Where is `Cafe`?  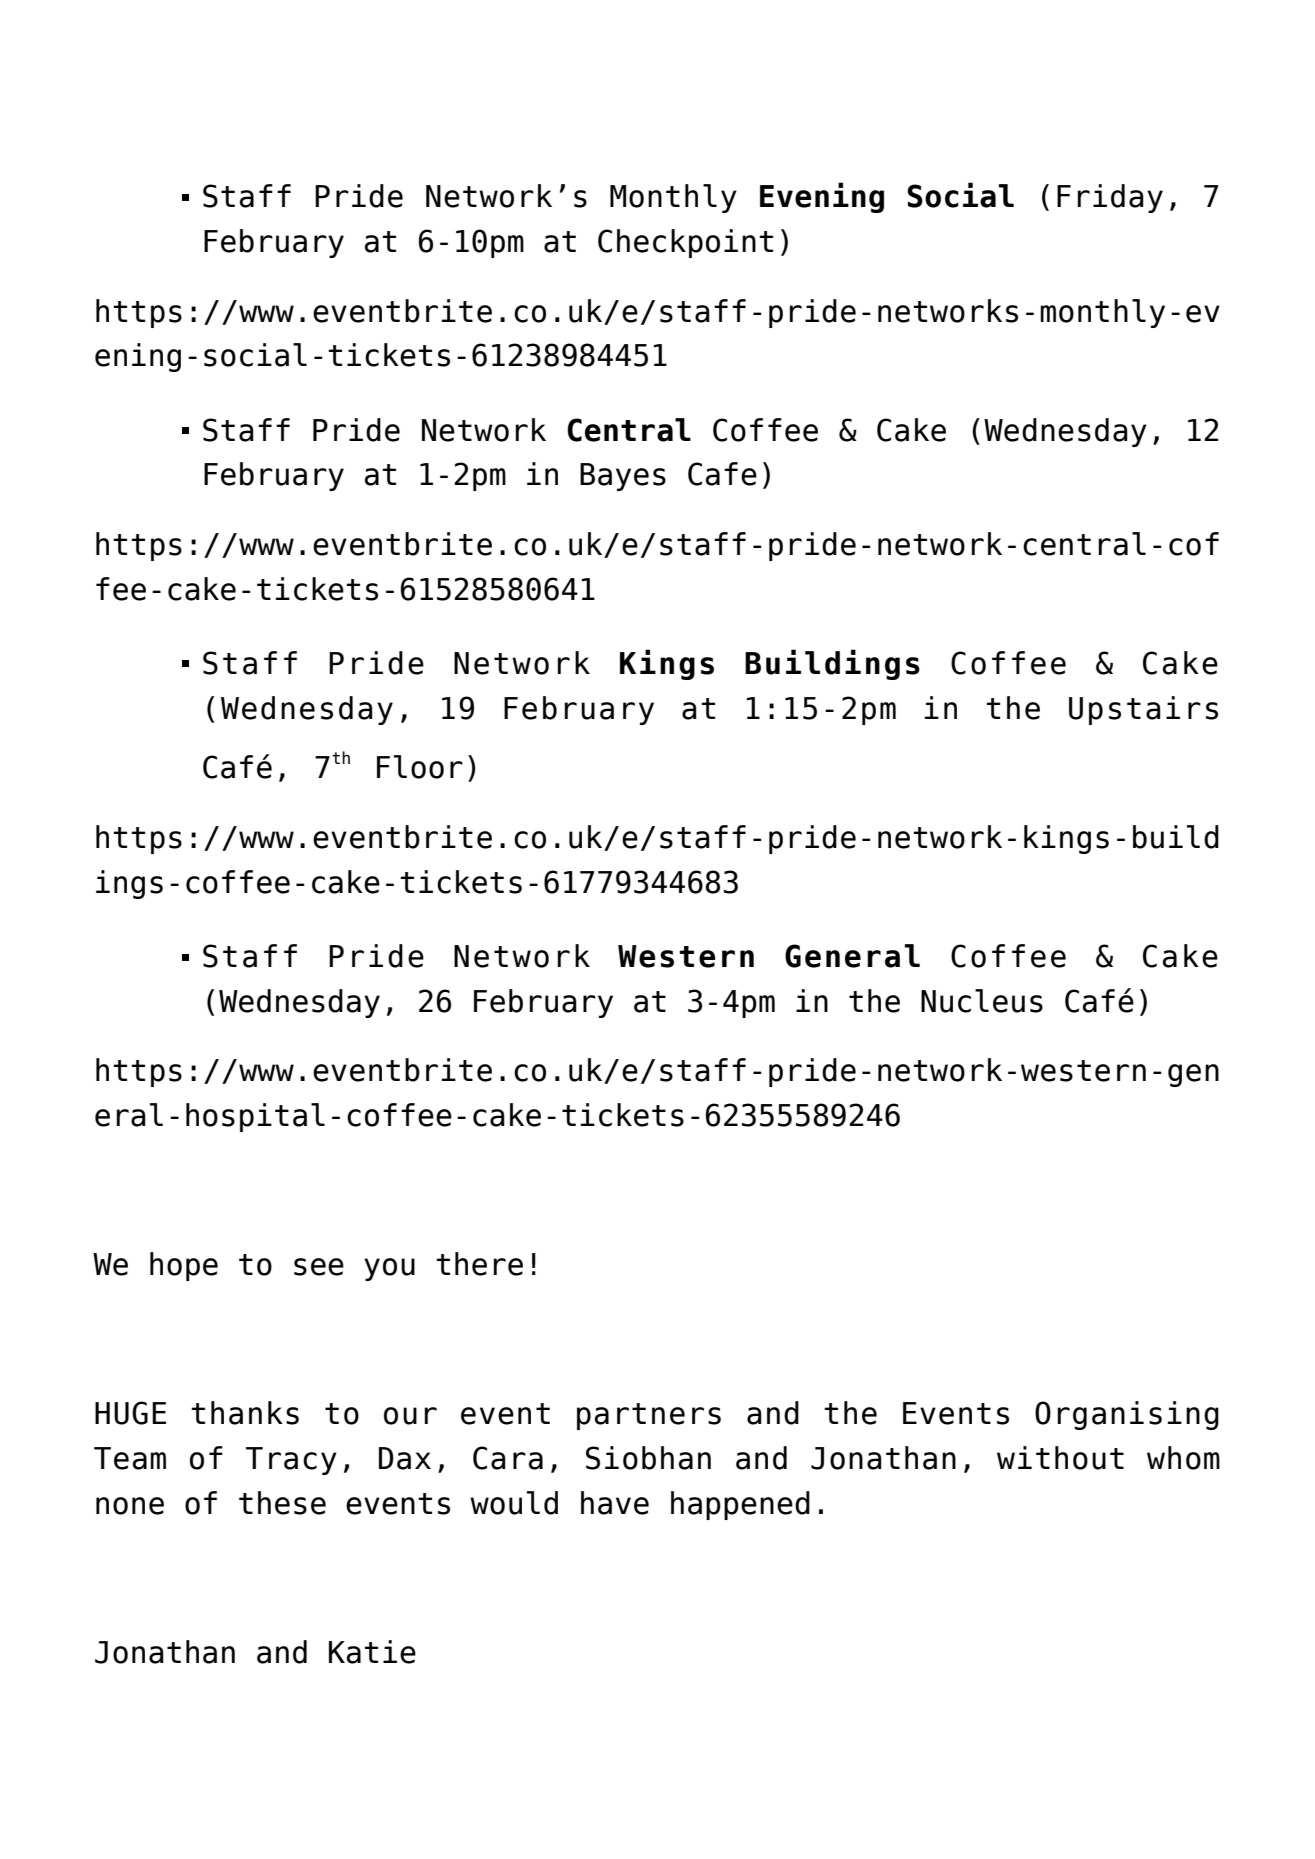 Cafe is located at coordinates (722, 474).
